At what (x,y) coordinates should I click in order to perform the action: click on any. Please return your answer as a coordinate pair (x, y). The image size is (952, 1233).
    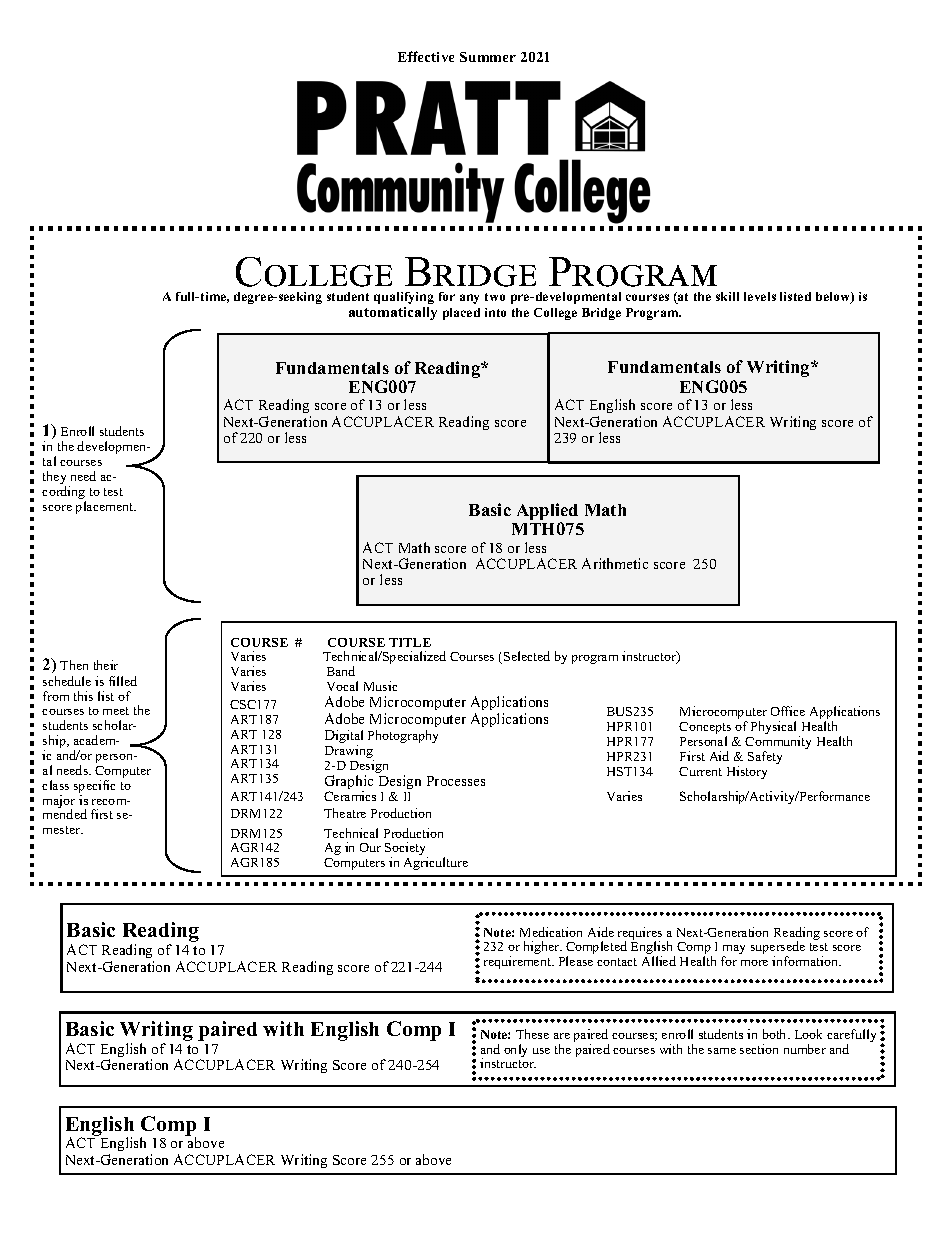
    Looking at the image, I should click on (469, 299).
